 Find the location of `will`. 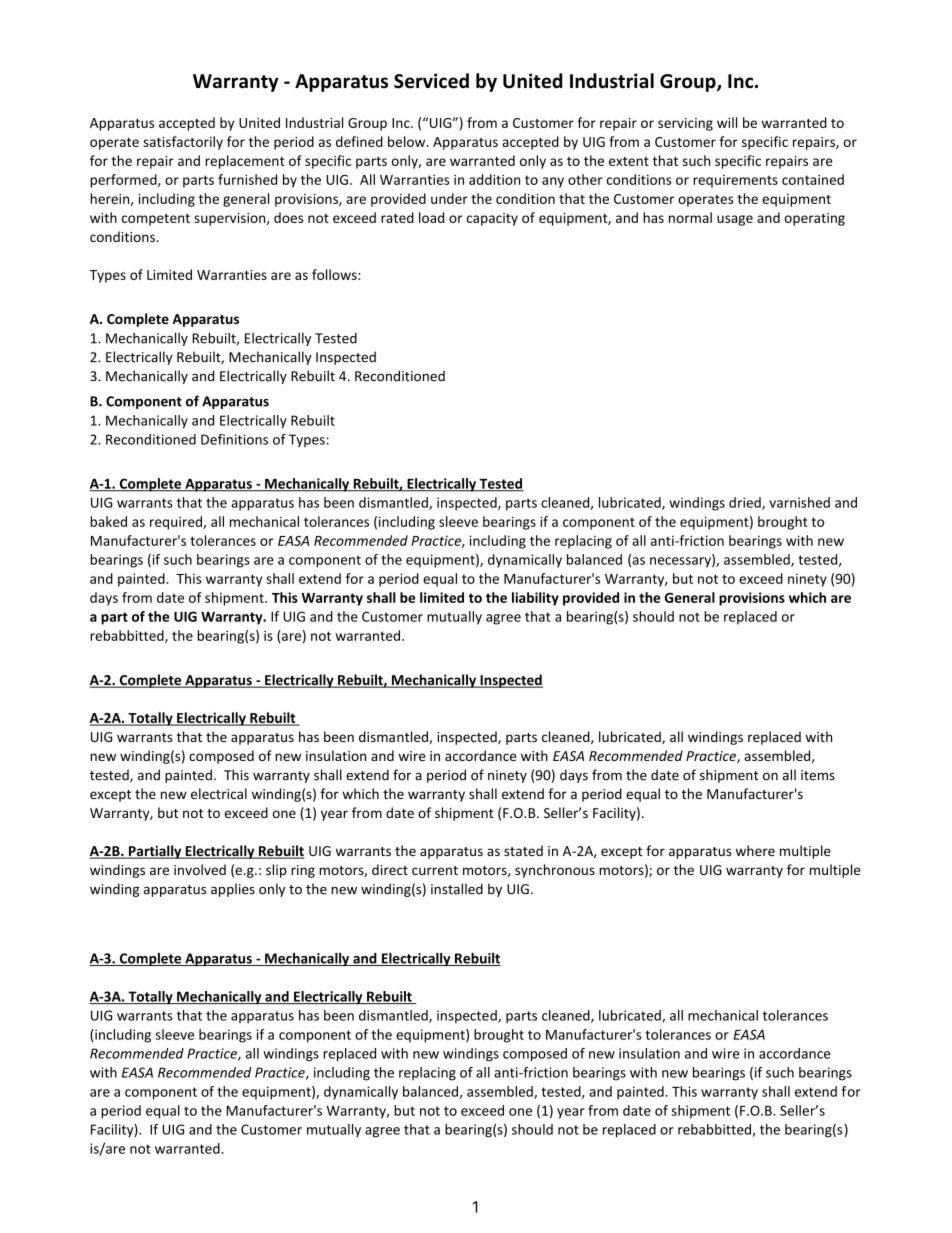

will is located at coordinates (727, 122).
